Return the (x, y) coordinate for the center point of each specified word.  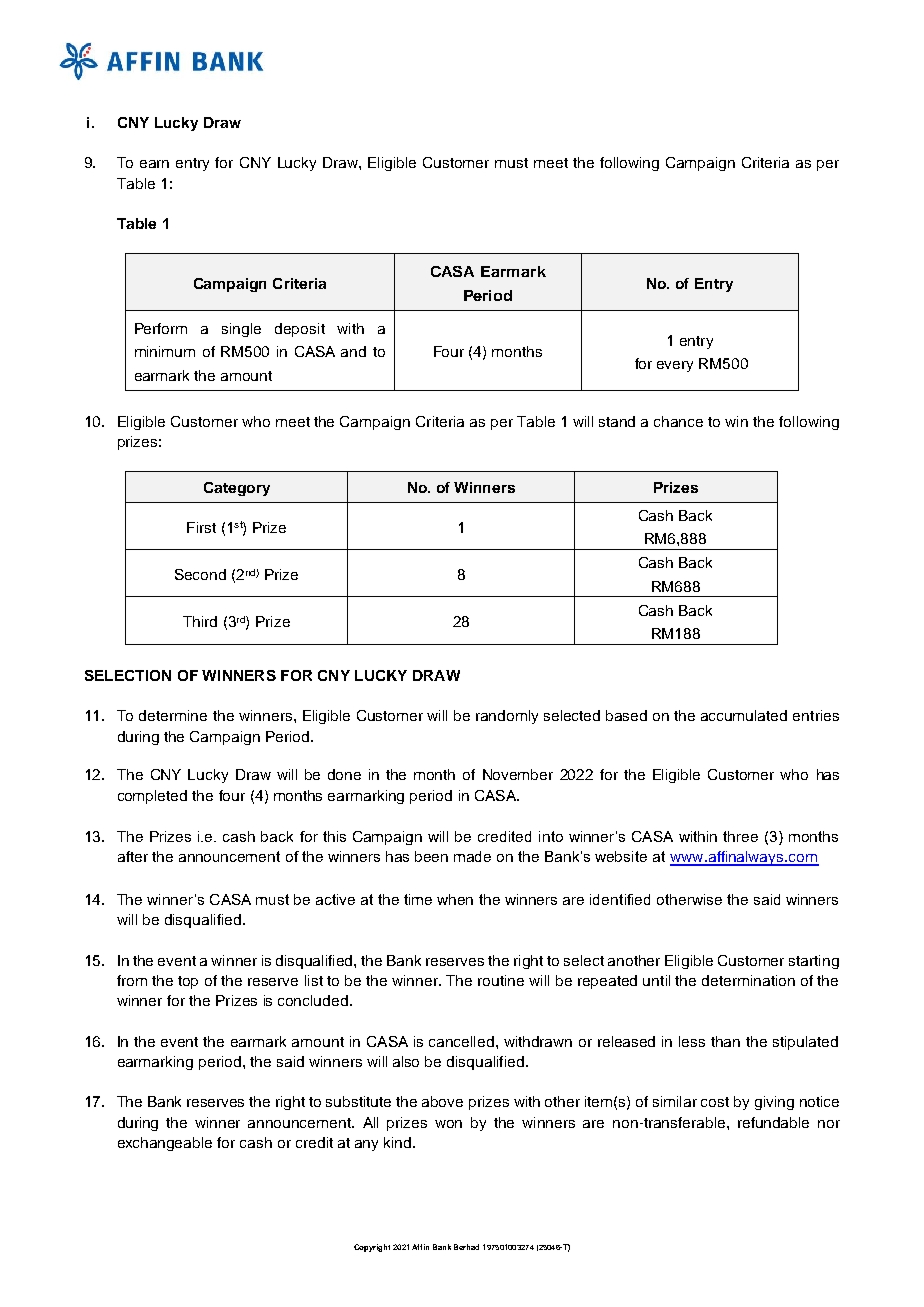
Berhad (466, 1247)
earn (154, 164)
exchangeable (165, 1144)
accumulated (744, 715)
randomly (507, 717)
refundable (773, 1122)
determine (173, 715)
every (675, 366)
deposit (300, 330)
